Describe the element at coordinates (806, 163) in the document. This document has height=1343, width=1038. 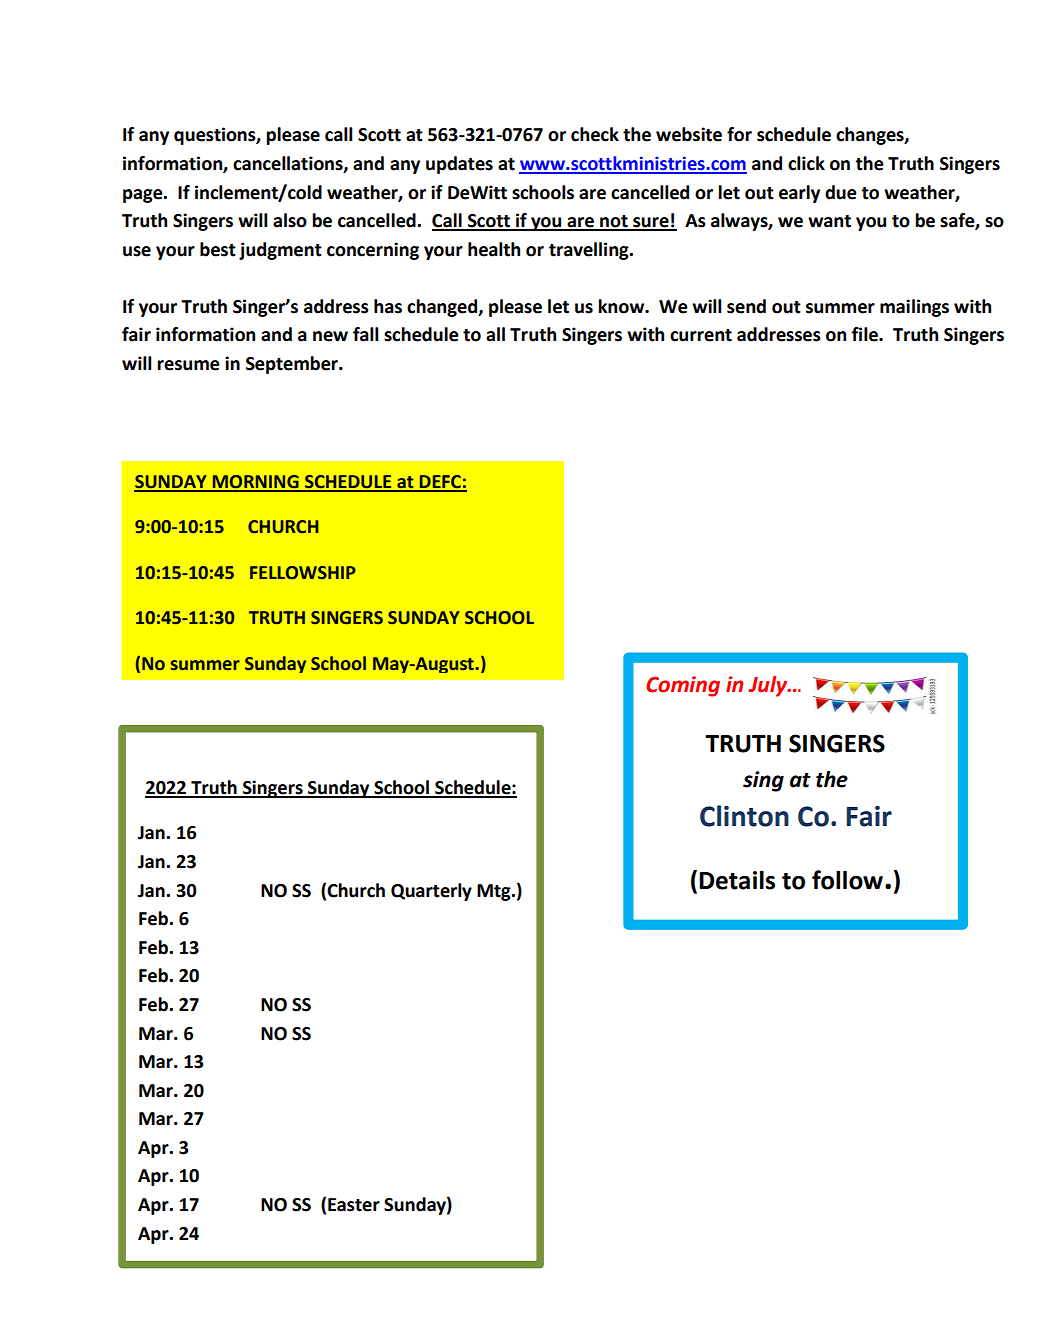
I see `click` at that location.
